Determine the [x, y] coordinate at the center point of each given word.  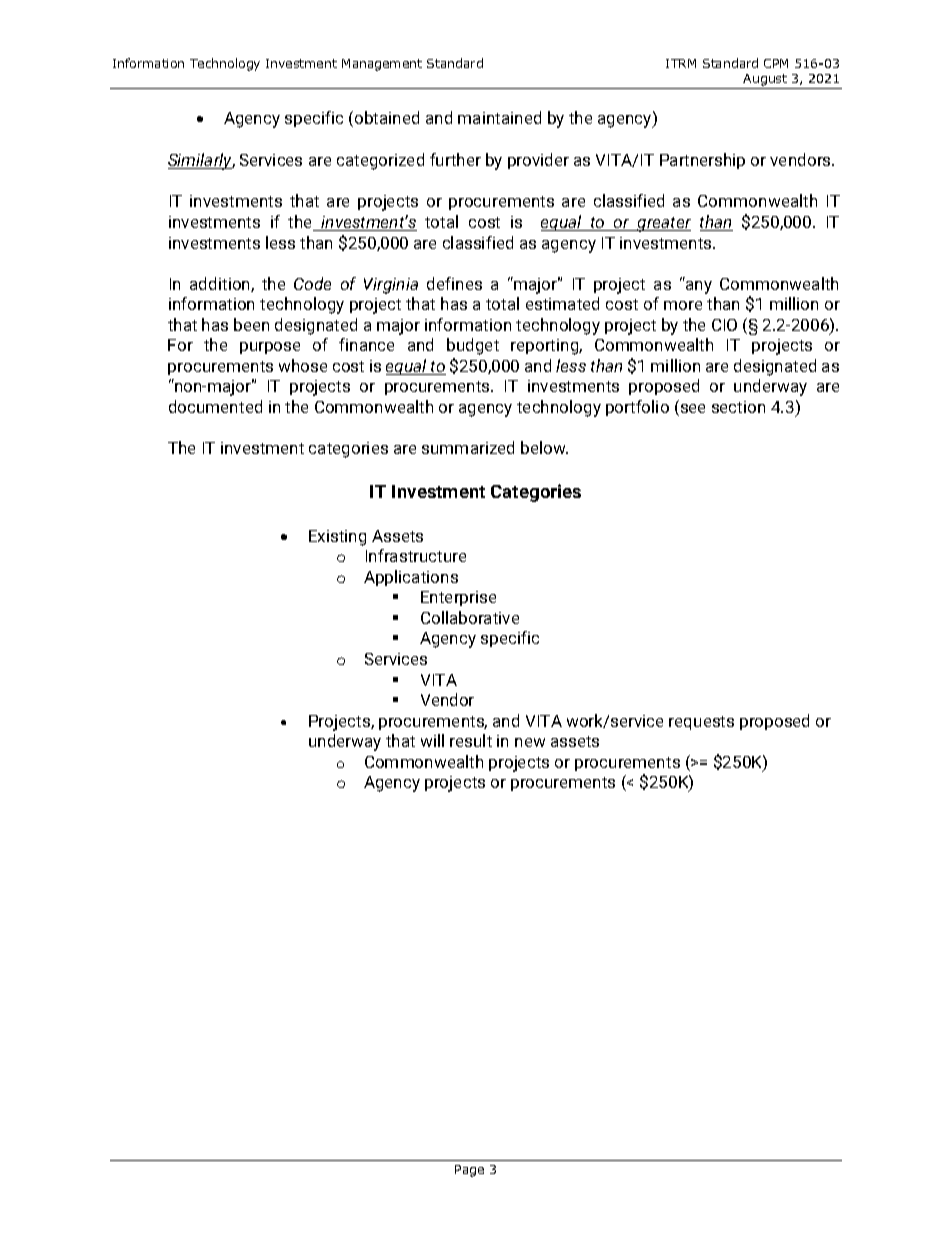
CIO [724, 325]
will [432, 740]
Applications [411, 578]
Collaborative [470, 617]
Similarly [201, 161]
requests [701, 723]
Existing [337, 538]
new [530, 742]
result [471, 740]
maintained [499, 117]
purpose [270, 348]
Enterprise [458, 598]
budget [473, 346]
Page [469, 1171]
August [766, 81]
